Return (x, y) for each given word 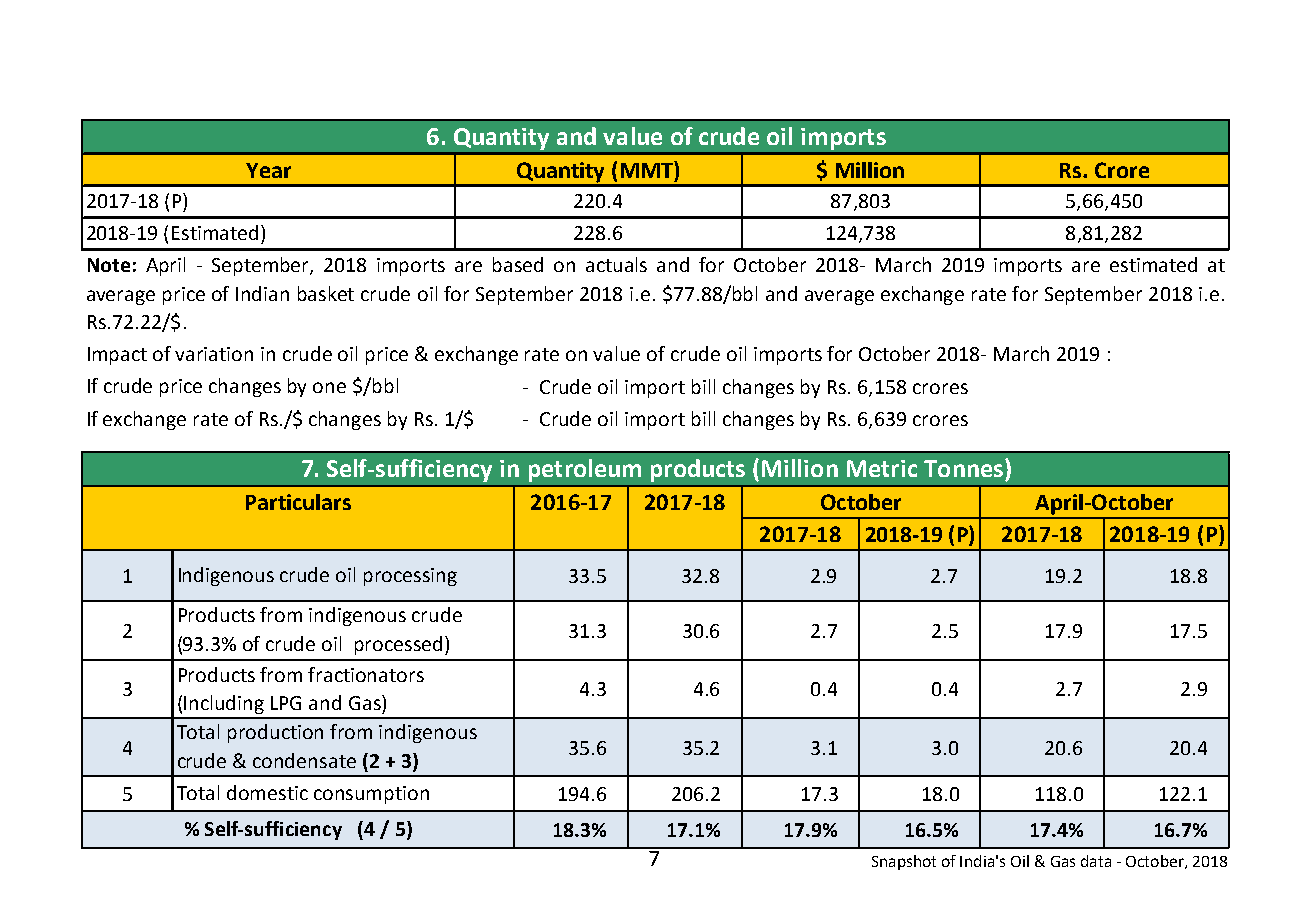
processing (410, 577)
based (518, 264)
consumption (371, 795)
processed (398, 645)
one (329, 387)
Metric (882, 468)
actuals (616, 264)
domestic (267, 792)
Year (268, 170)
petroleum (585, 470)
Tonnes (965, 468)
